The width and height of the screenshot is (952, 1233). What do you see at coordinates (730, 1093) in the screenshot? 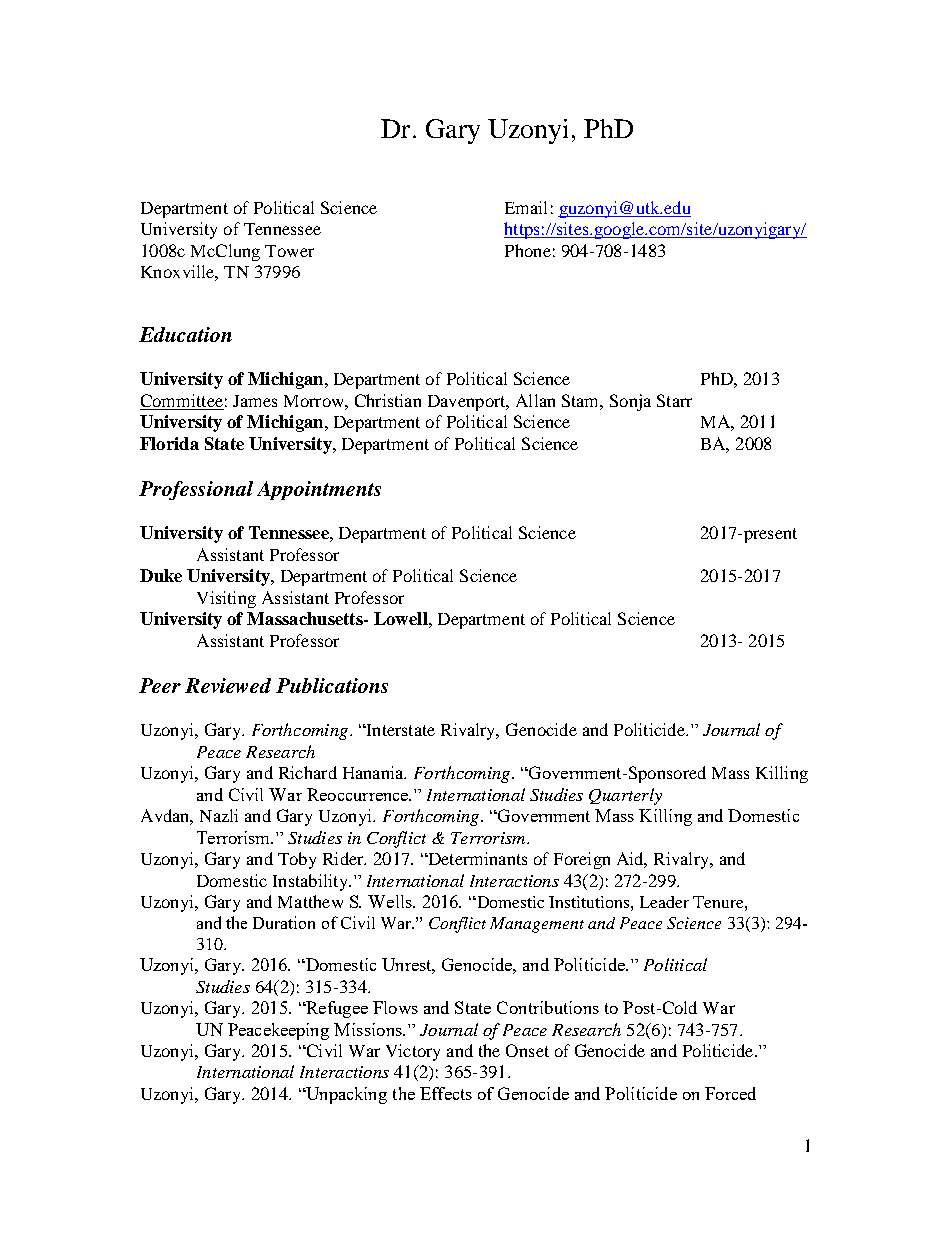
I see `Forced` at bounding box center [730, 1093].
